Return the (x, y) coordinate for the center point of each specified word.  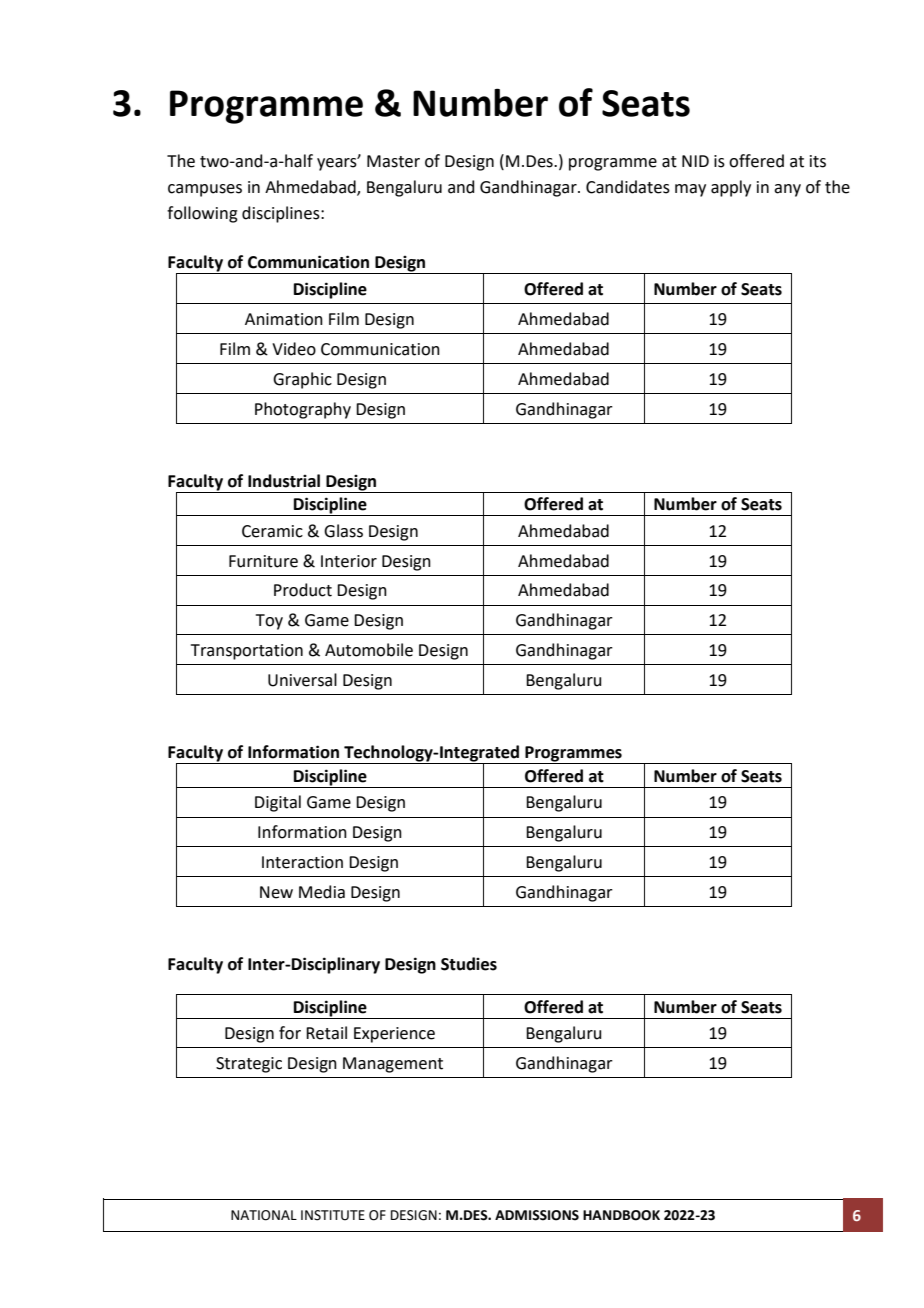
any (787, 190)
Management (393, 1065)
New (276, 892)
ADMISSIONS (537, 1215)
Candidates (628, 187)
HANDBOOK (621, 1215)
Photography (303, 410)
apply (731, 188)
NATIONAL (264, 1215)
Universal (302, 680)
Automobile (369, 650)
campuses (205, 190)
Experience (394, 1035)
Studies (469, 964)
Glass (343, 531)
